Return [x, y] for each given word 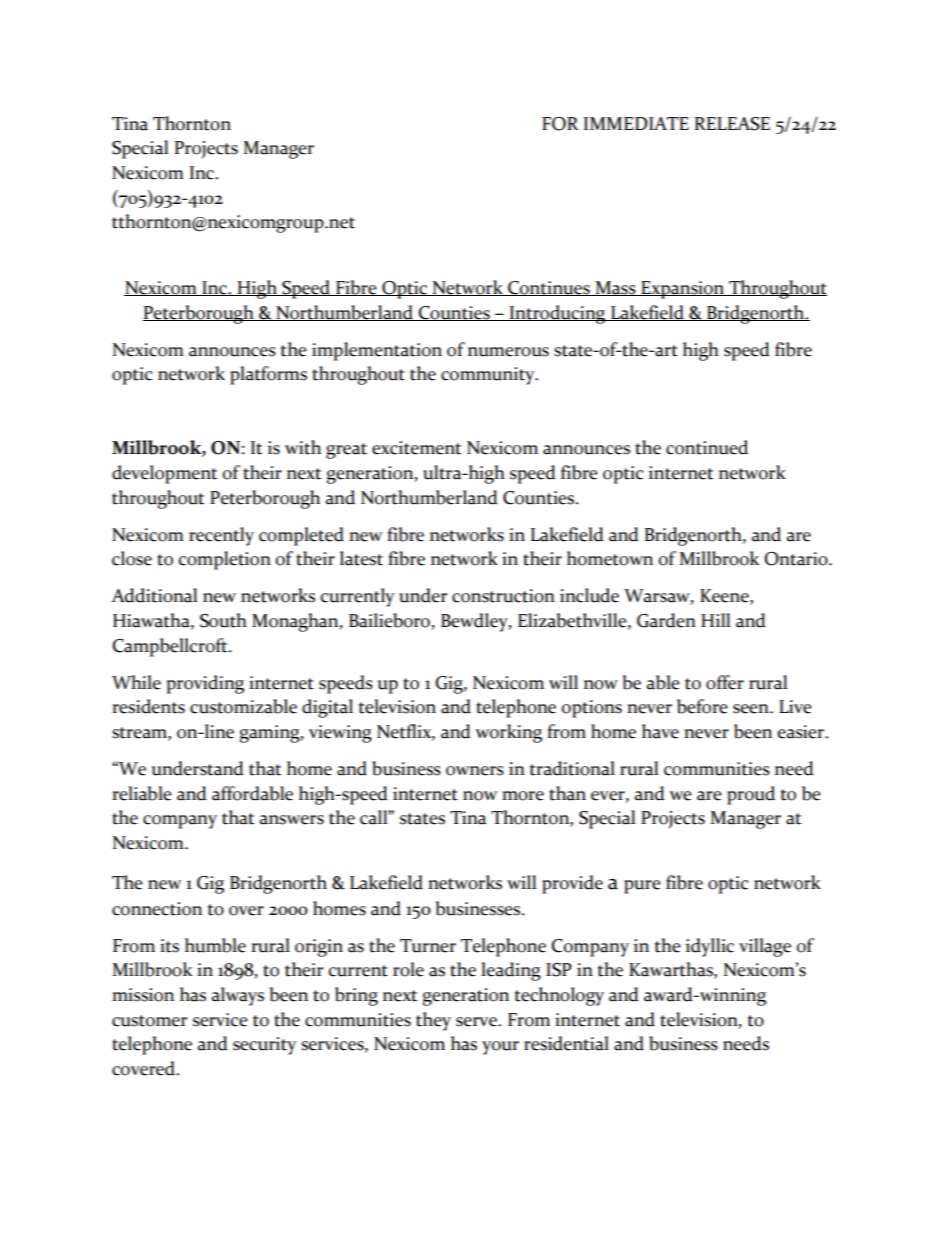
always [238, 996]
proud [751, 795]
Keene [725, 597]
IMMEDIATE [636, 123]
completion [225, 560]
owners [475, 771]
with [303, 447]
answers [292, 820]
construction [503, 596]
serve [477, 1022]
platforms [268, 375]
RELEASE [732, 124]
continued [707, 447]
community [489, 376]
